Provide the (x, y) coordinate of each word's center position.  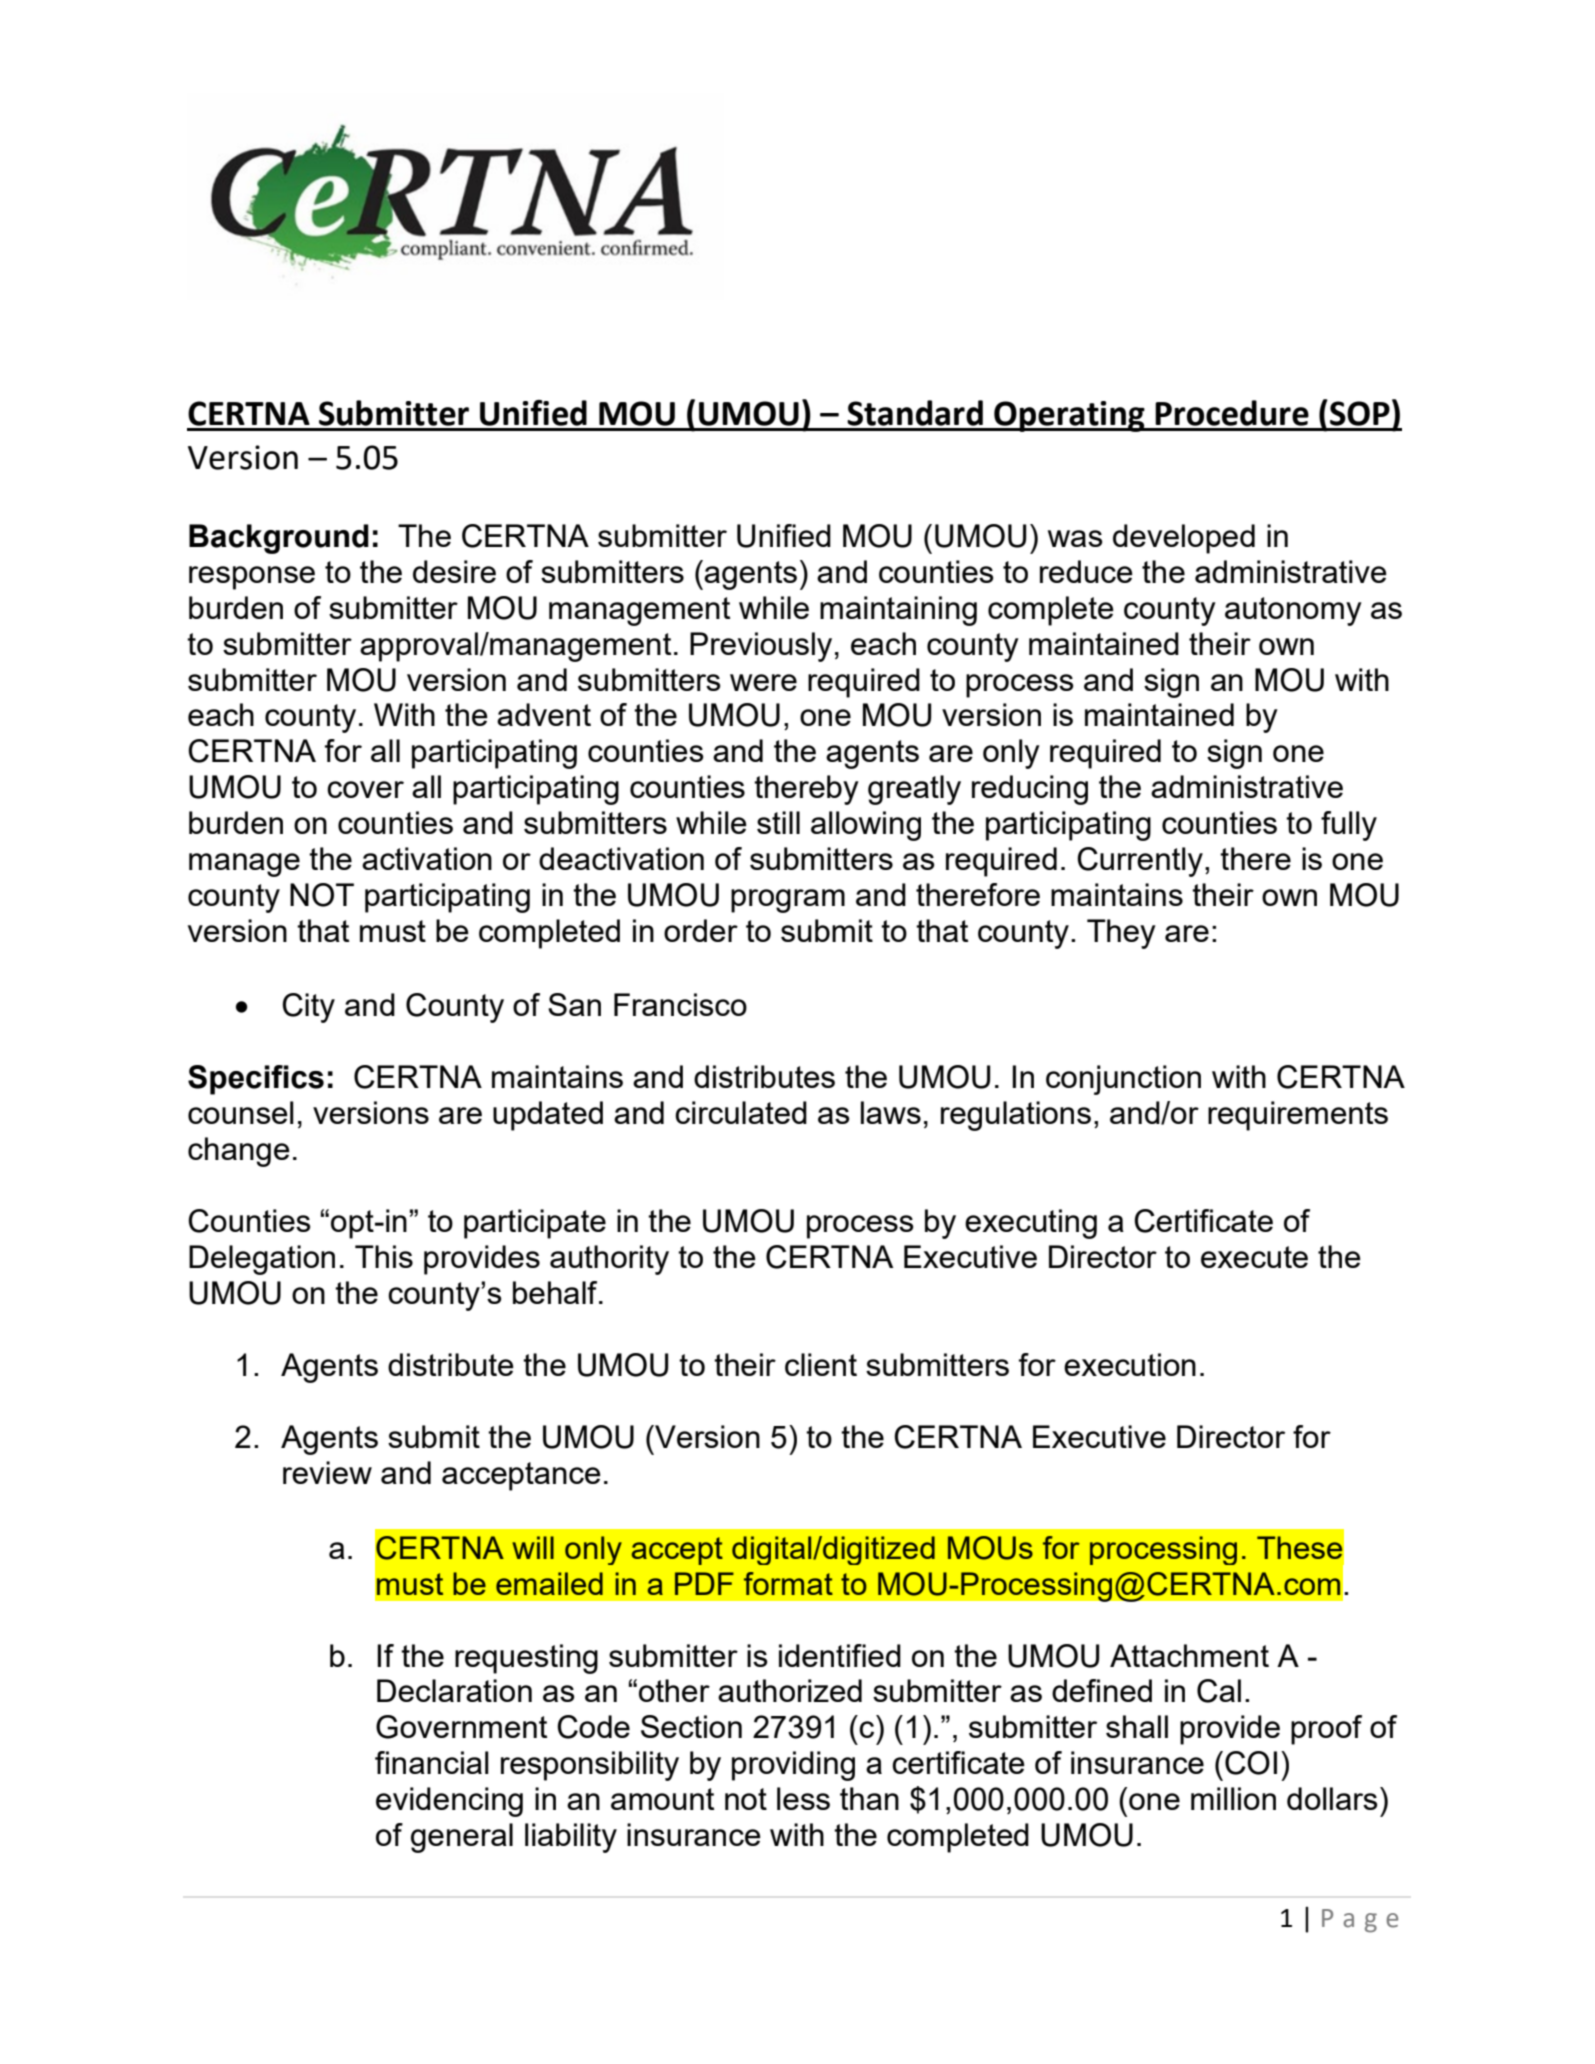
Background (279, 539)
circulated (741, 1112)
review (327, 1472)
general (462, 1838)
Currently (1140, 862)
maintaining (898, 611)
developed (1184, 539)
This (384, 1256)
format (788, 1583)
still (778, 822)
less (803, 1798)
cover (365, 789)
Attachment (1189, 1655)
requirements (1298, 1116)
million (1233, 1798)
